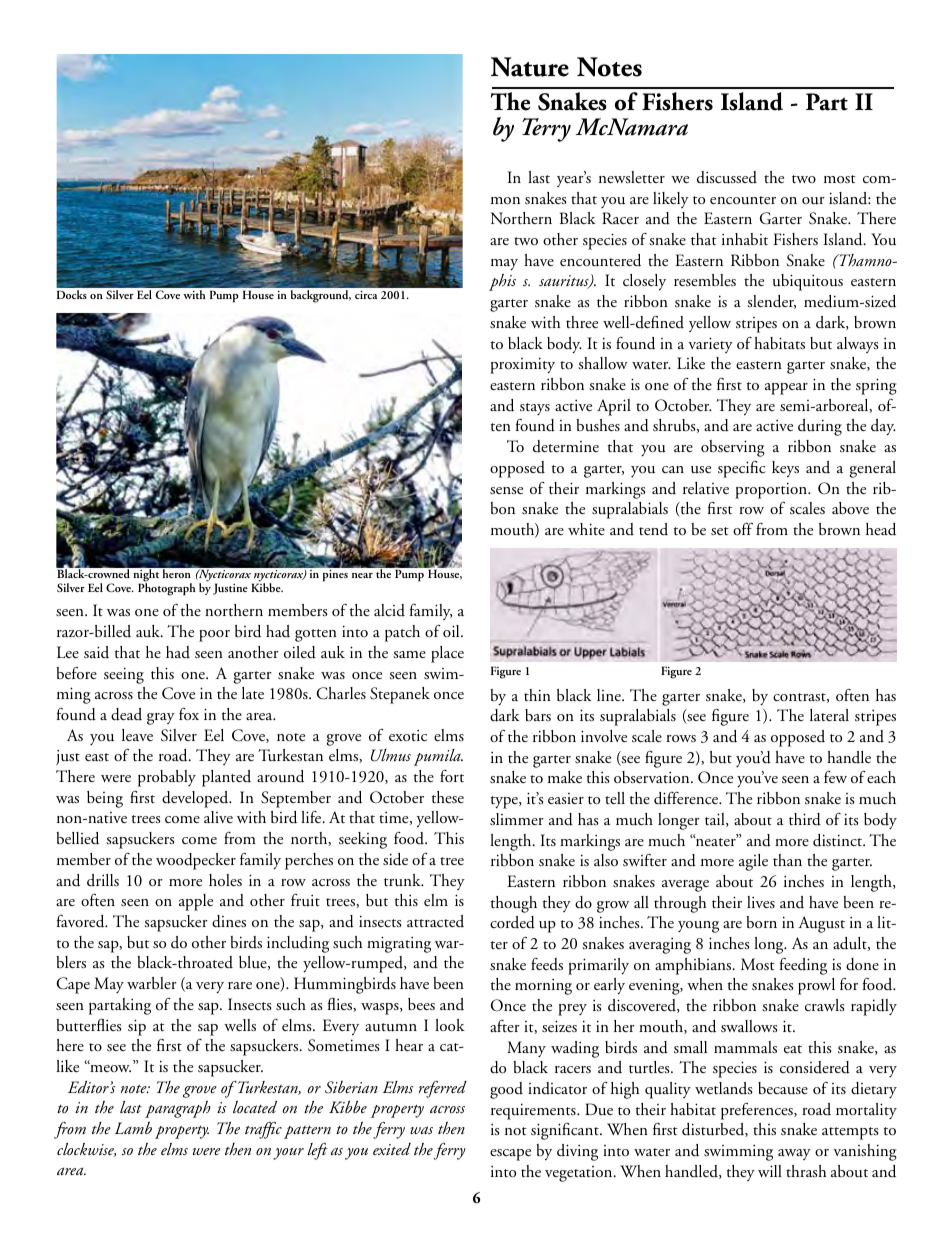  Describe the element at coordinates (506, 491) in the screenshot. I see `sense` at that location.
